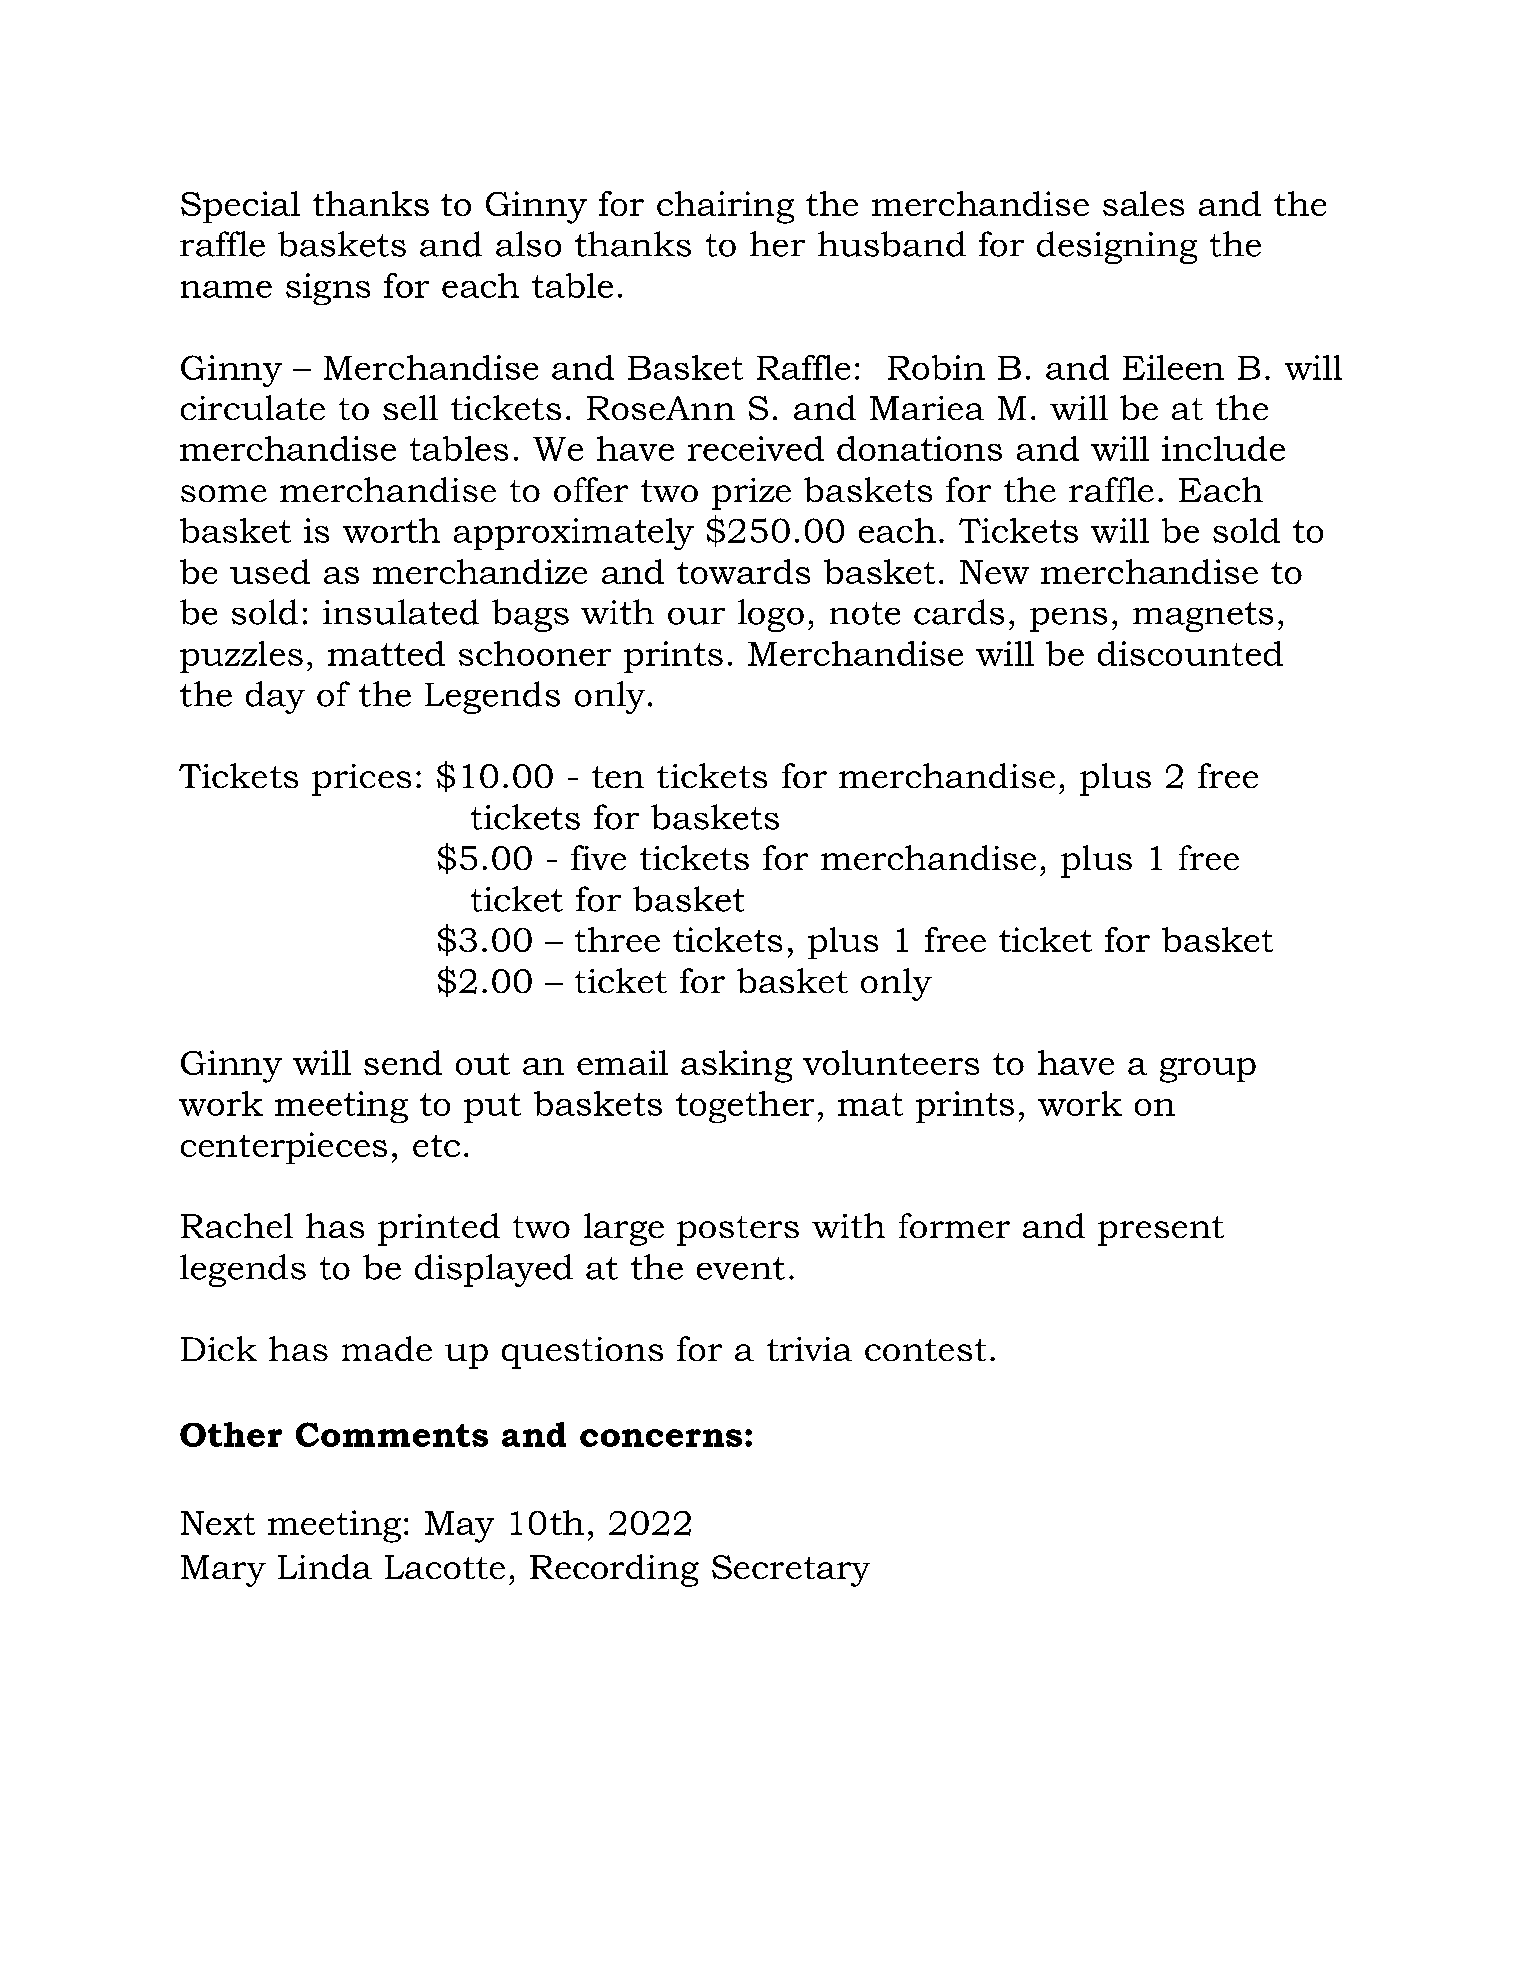 The width and height of the document is (1523, 1971). What do you see at coordinates (328, 289) in the document?
I see `signs` at bounding box center [328, 289].
